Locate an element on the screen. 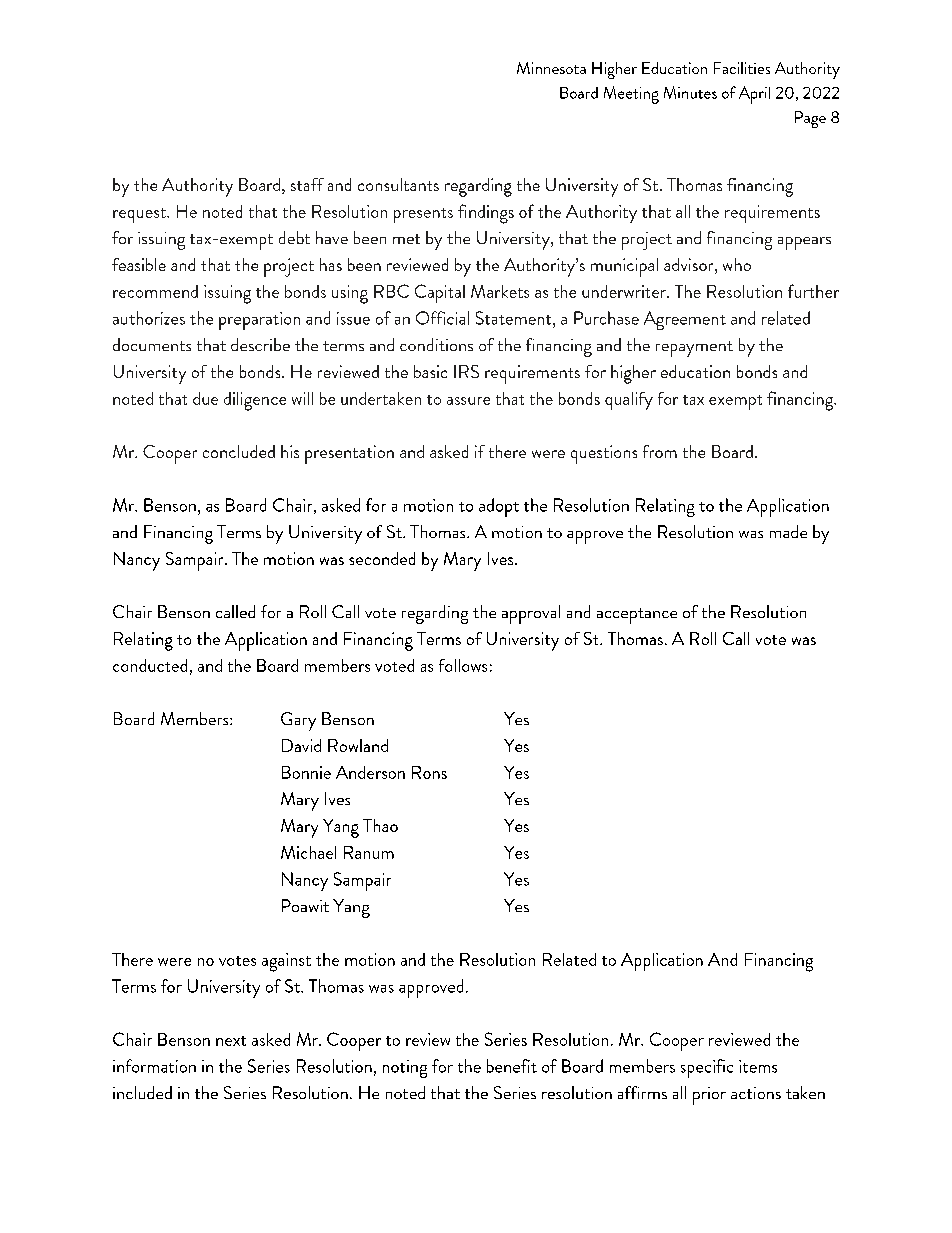 Image resolution: width=952 pixels, height=1233 pixels. assure is located at coordinates (468, 401).
